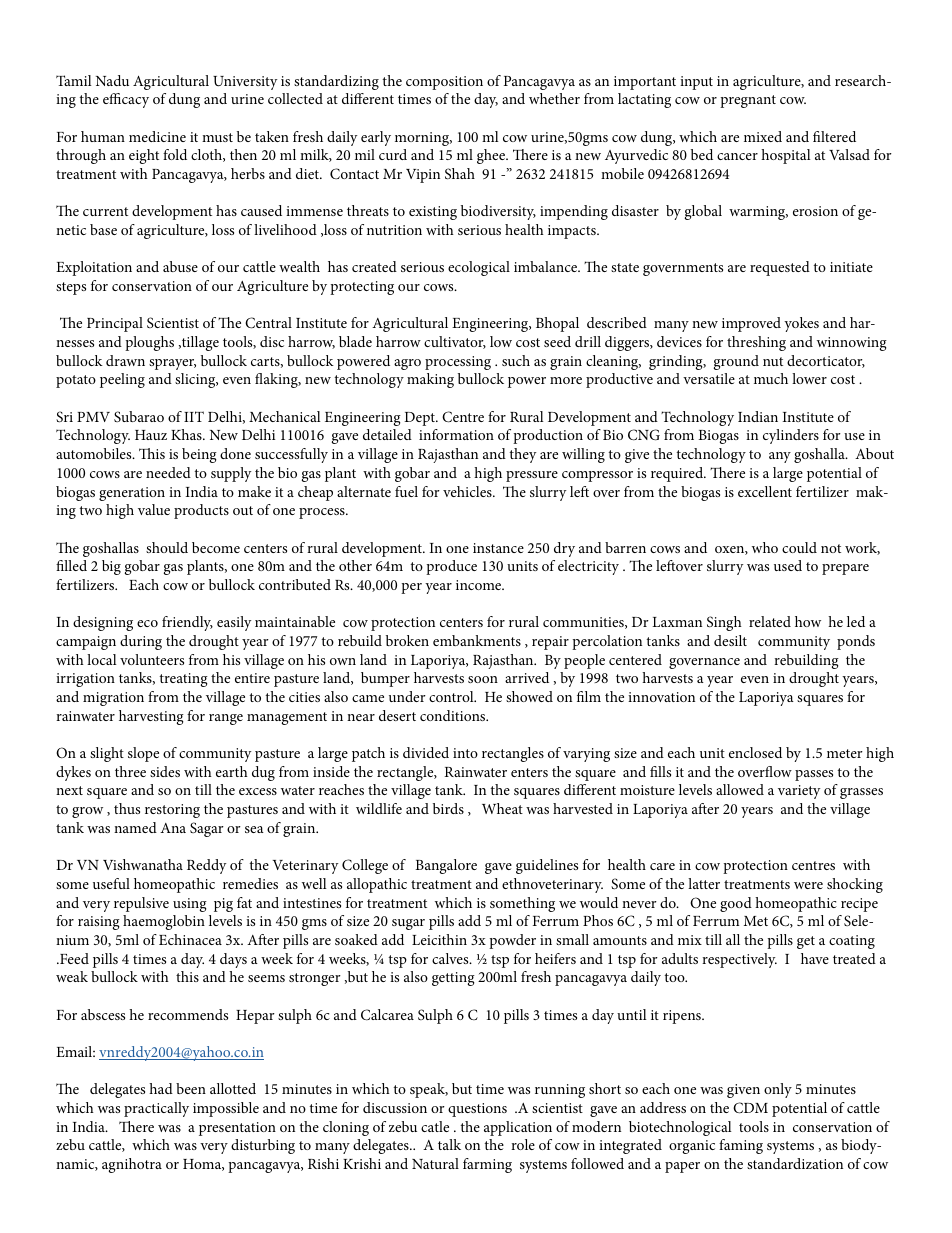  What do you see at coordinates (157, 136) in the screenshot?
I see `medicine` at bounding box center [157, 136].
